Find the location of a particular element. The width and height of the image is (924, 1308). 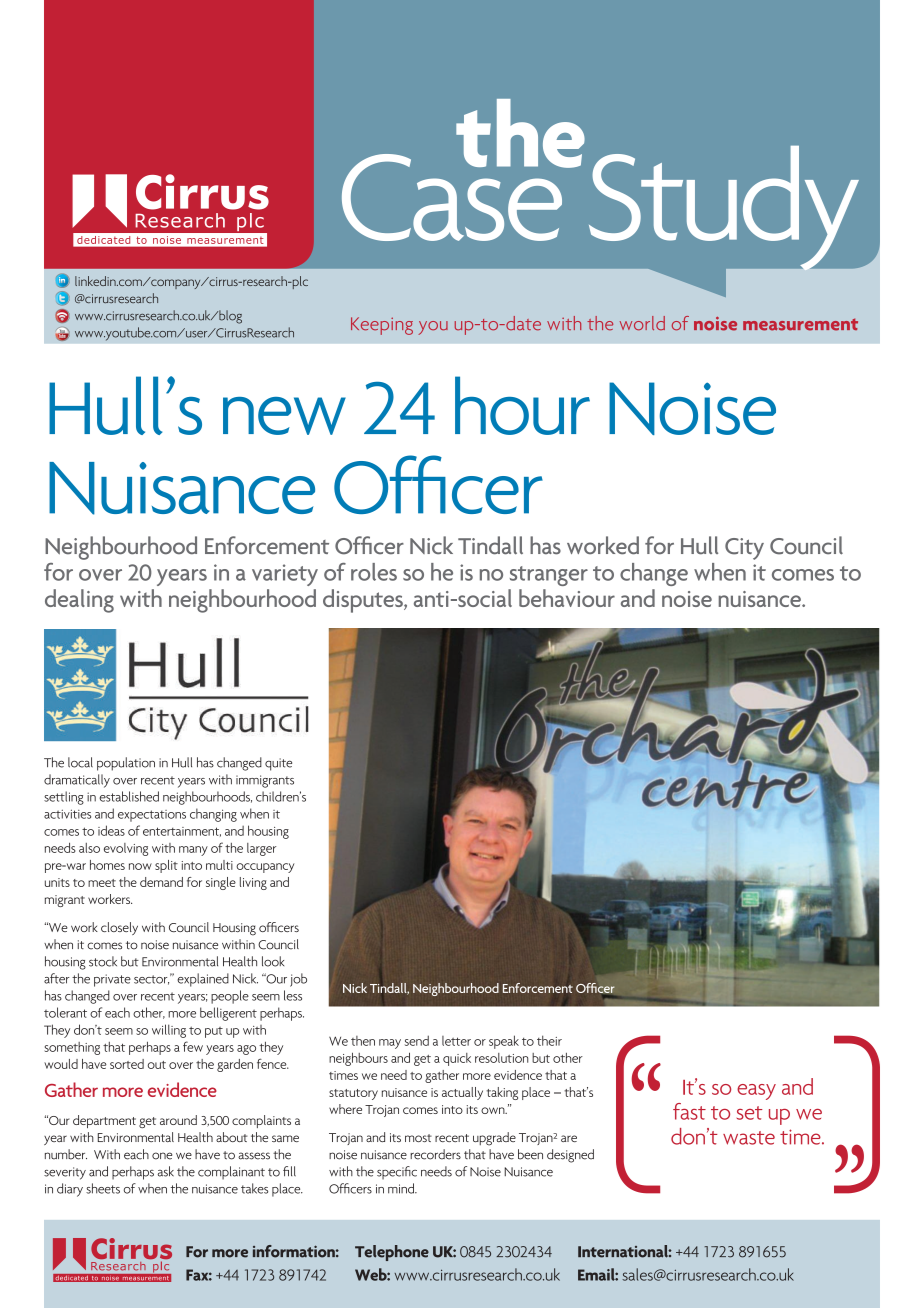

world is located at coordinates (642, 323).
